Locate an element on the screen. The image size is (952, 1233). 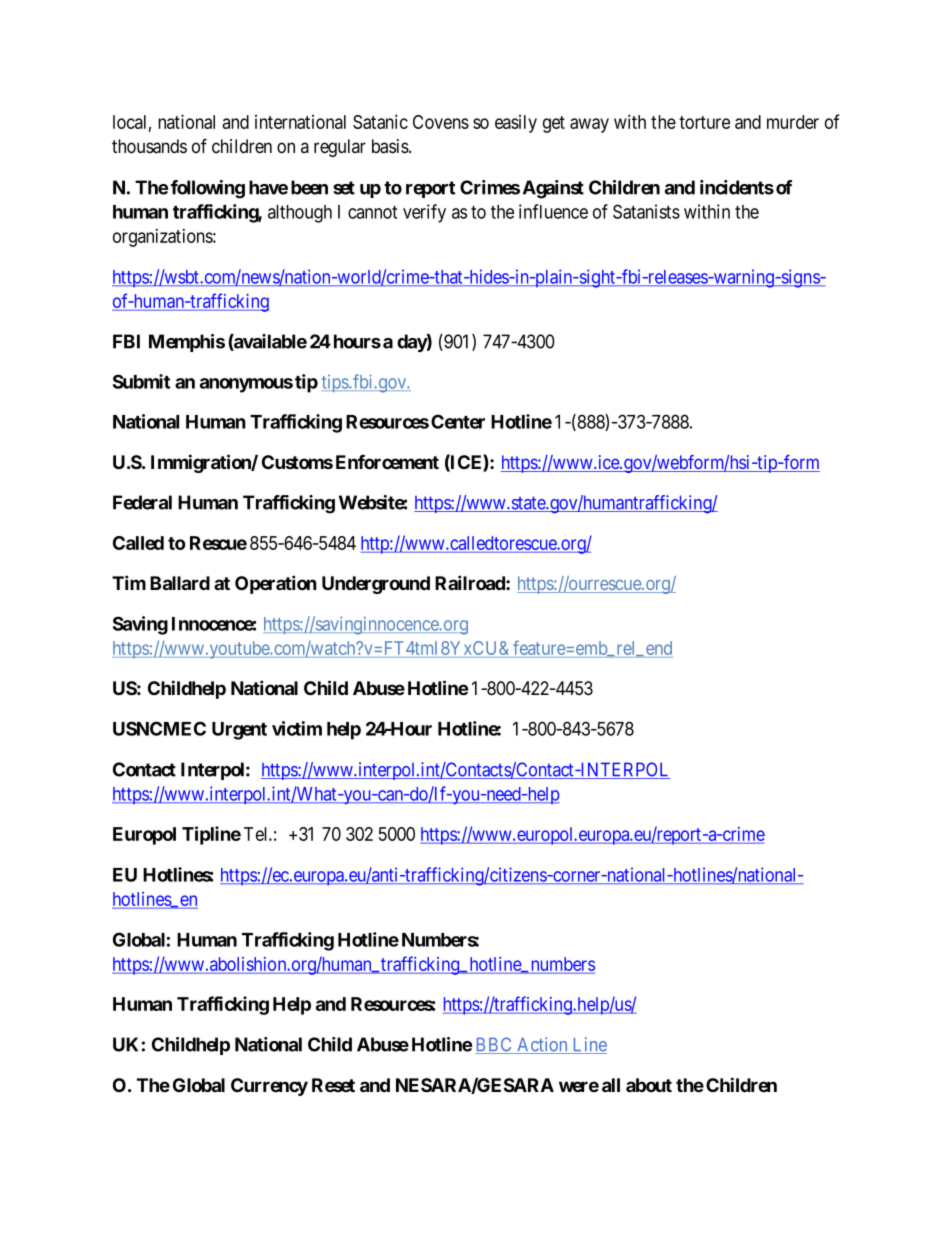
Satanists is located at coordinates (646, 211).
